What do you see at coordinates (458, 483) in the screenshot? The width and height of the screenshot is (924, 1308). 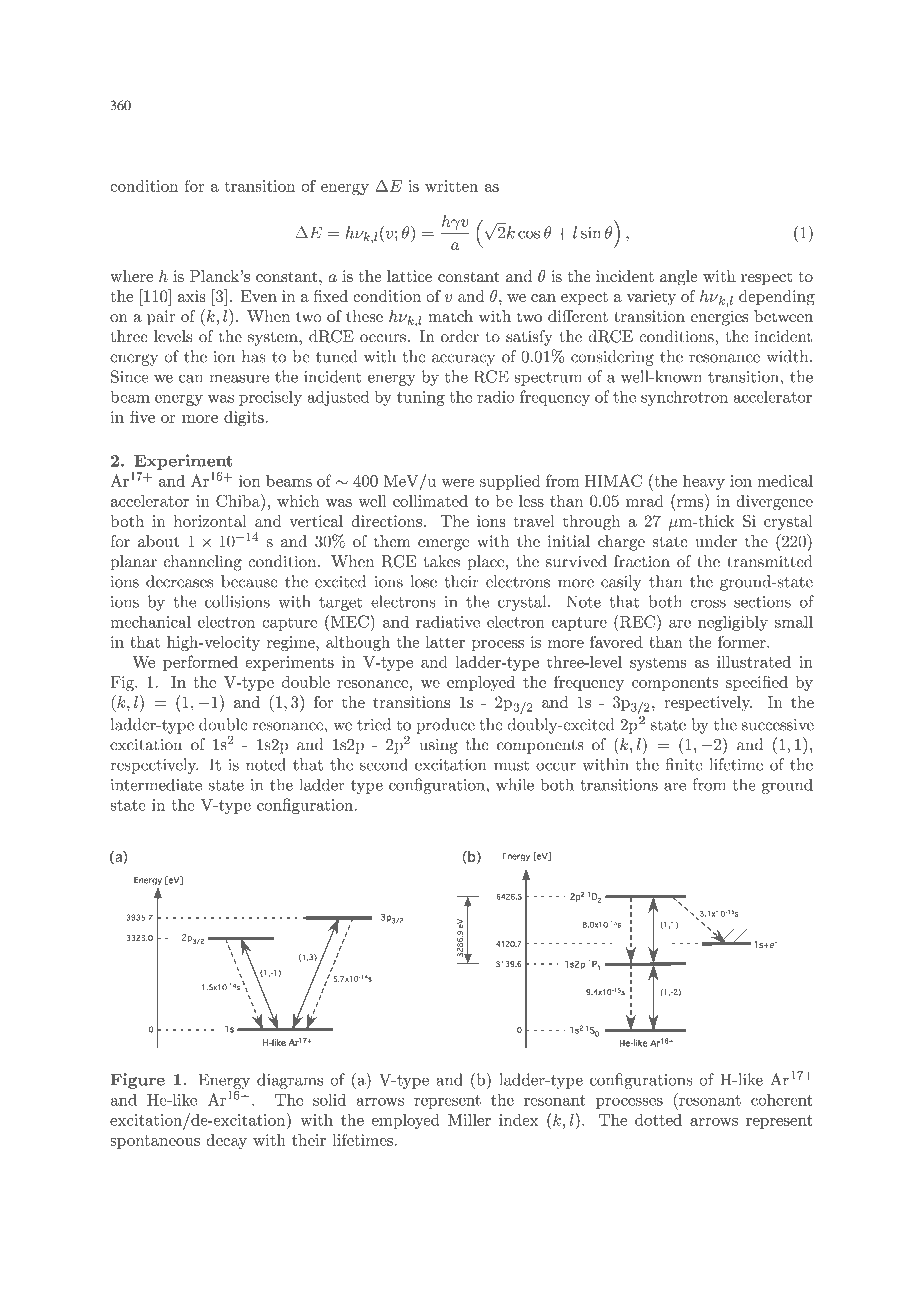 I see `were` at bounding box center [458, 483].
